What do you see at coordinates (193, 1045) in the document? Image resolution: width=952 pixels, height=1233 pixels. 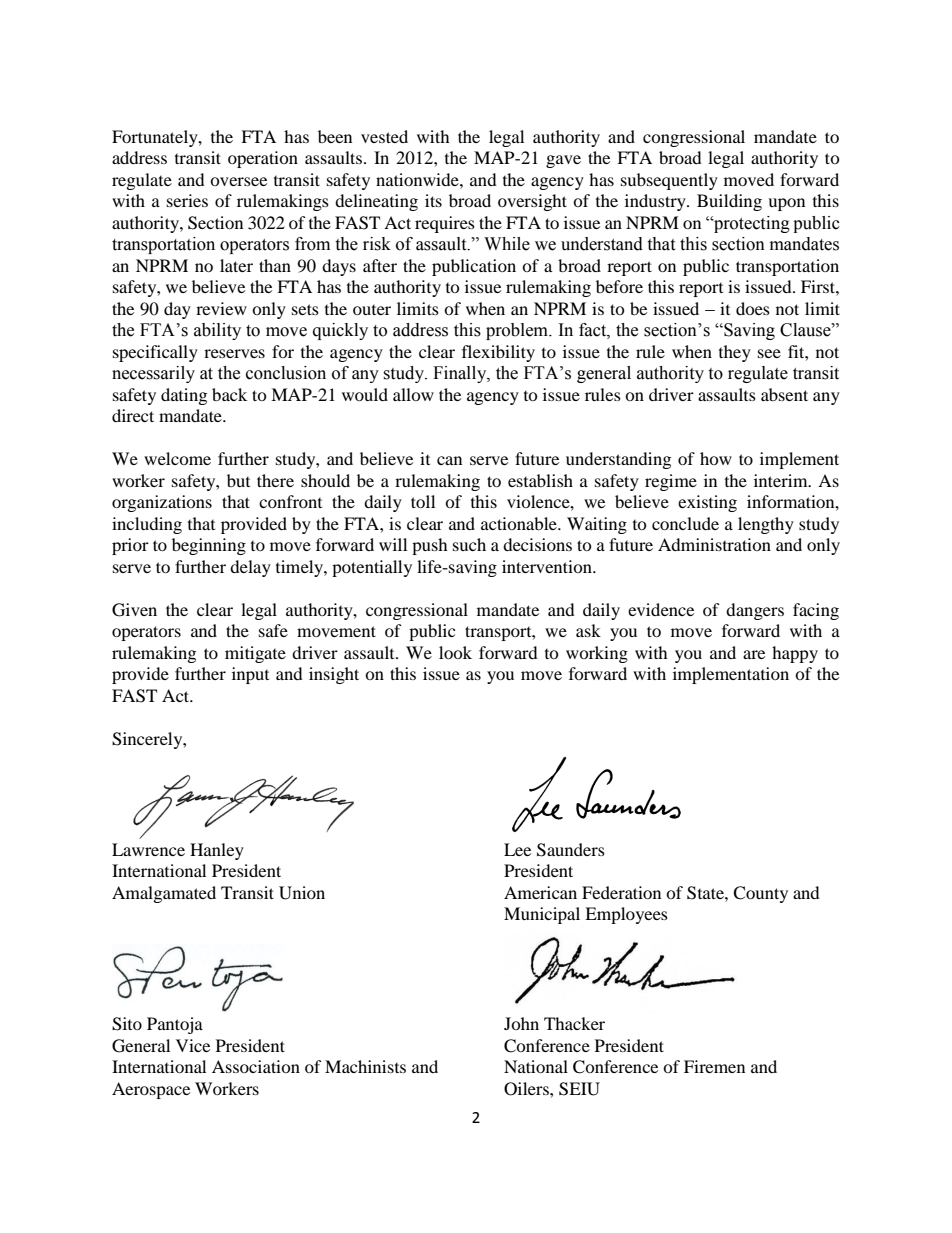 I see `Vice` at bounding box center [193, 1045].
